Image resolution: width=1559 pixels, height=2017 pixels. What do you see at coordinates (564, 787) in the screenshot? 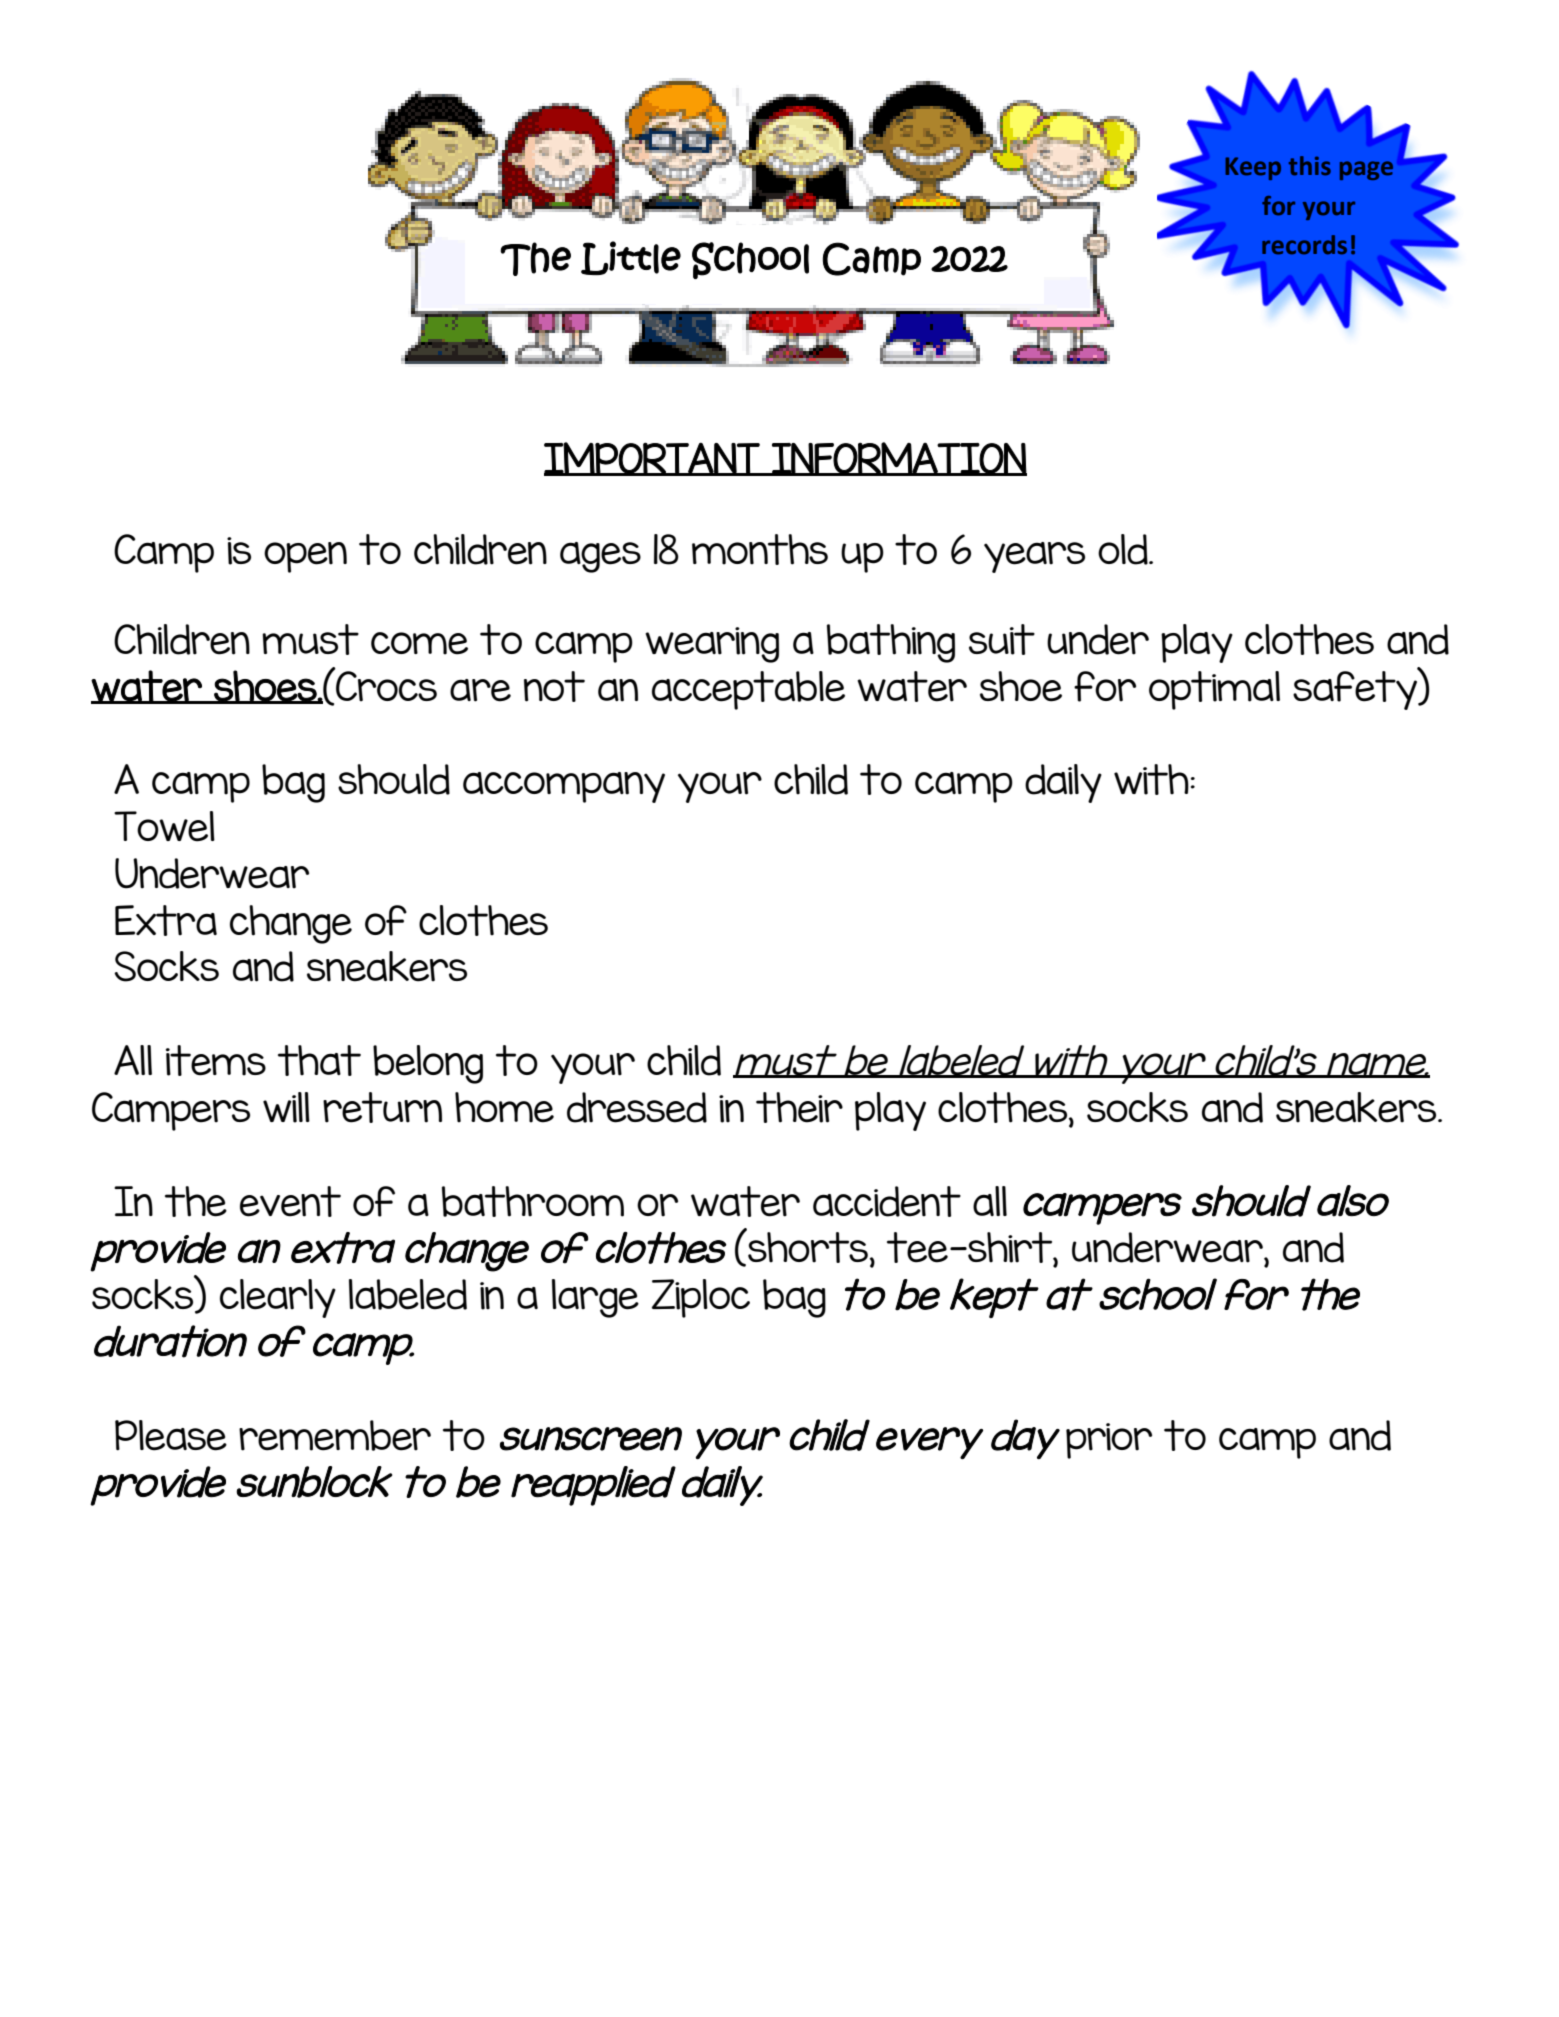
I see `accompany` at bounding box center [564, 787].
